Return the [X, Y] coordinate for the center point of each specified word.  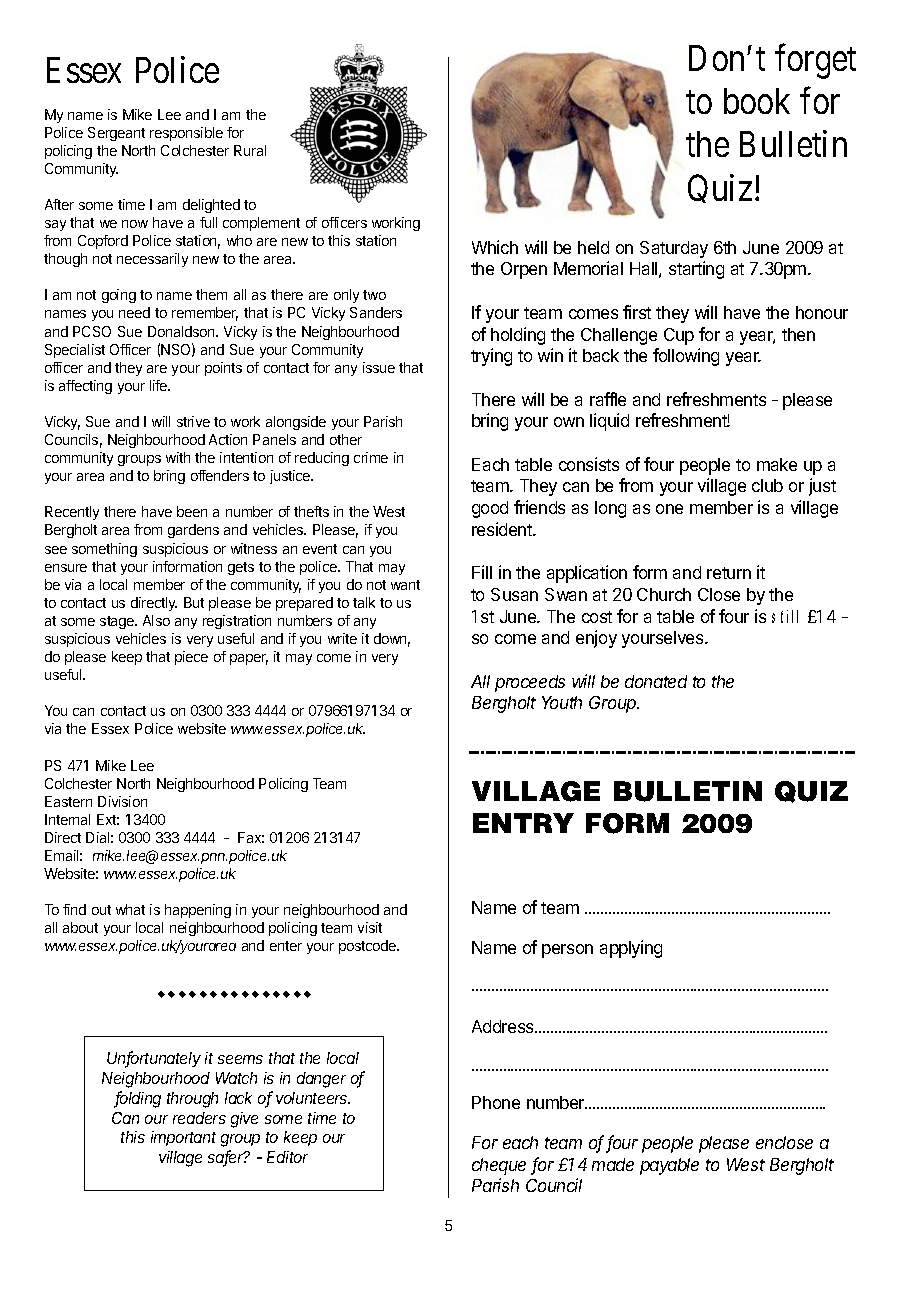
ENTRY [523, 823]
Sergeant [116, 134]
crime [371, 457]
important [183, 1138]
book [757, 101]
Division [122, 801]
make [777, 464]
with [178, 457]
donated [656, 681]
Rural [250, 150]
